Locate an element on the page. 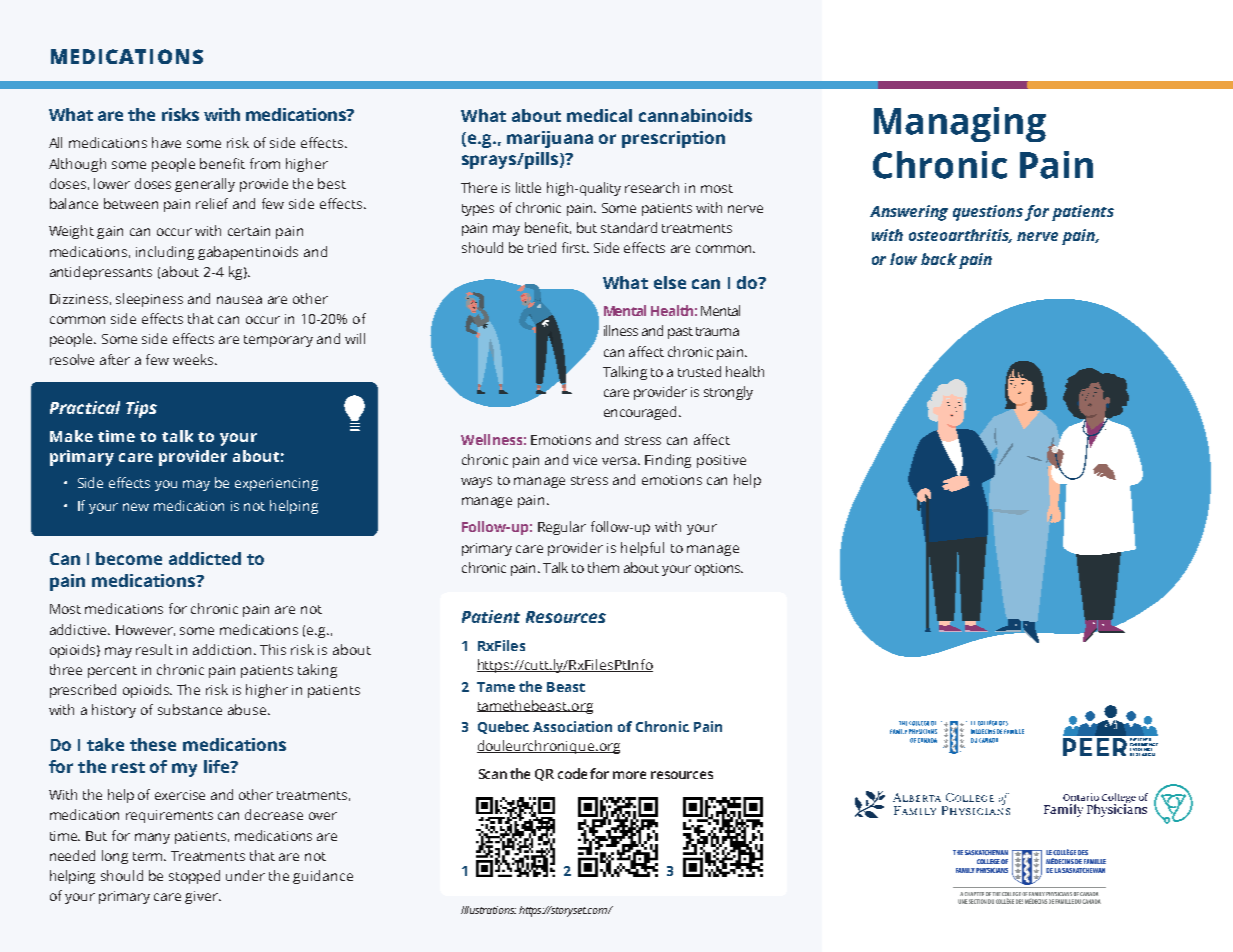  options is located at coordinates (718, 569).
